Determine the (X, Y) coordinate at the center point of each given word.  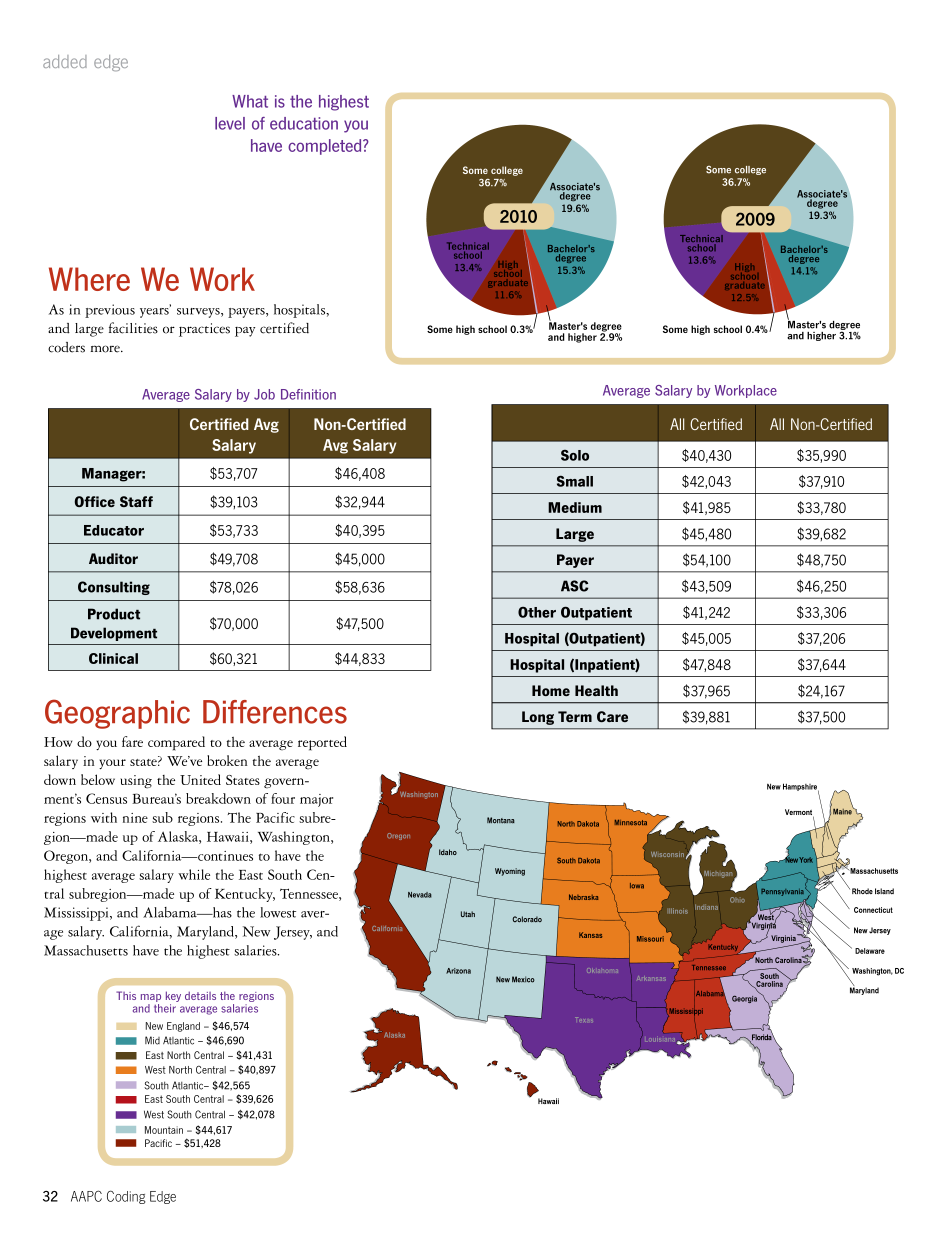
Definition (308, 394)
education (304, 123)
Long (538, 718)
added (65, 61)
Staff (136, 501)
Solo (575, 455)
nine (135, 818)
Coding (126, 1197)
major (316, 800)
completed (326, 147)
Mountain (164, 1130)
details (200, 995)
